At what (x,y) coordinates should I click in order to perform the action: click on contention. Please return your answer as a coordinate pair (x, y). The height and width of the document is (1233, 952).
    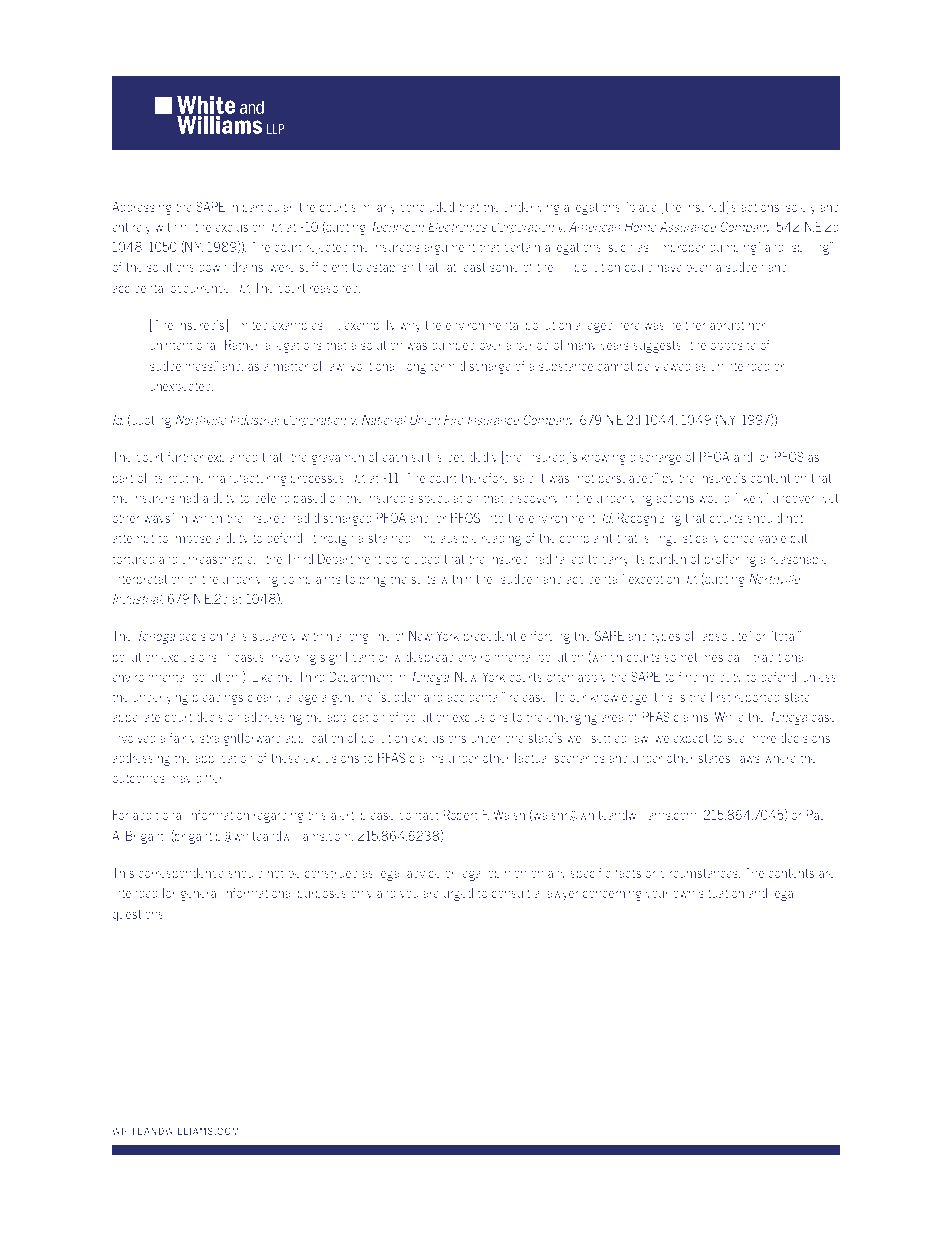
    Looking at the image, I should click on (778, 478).
